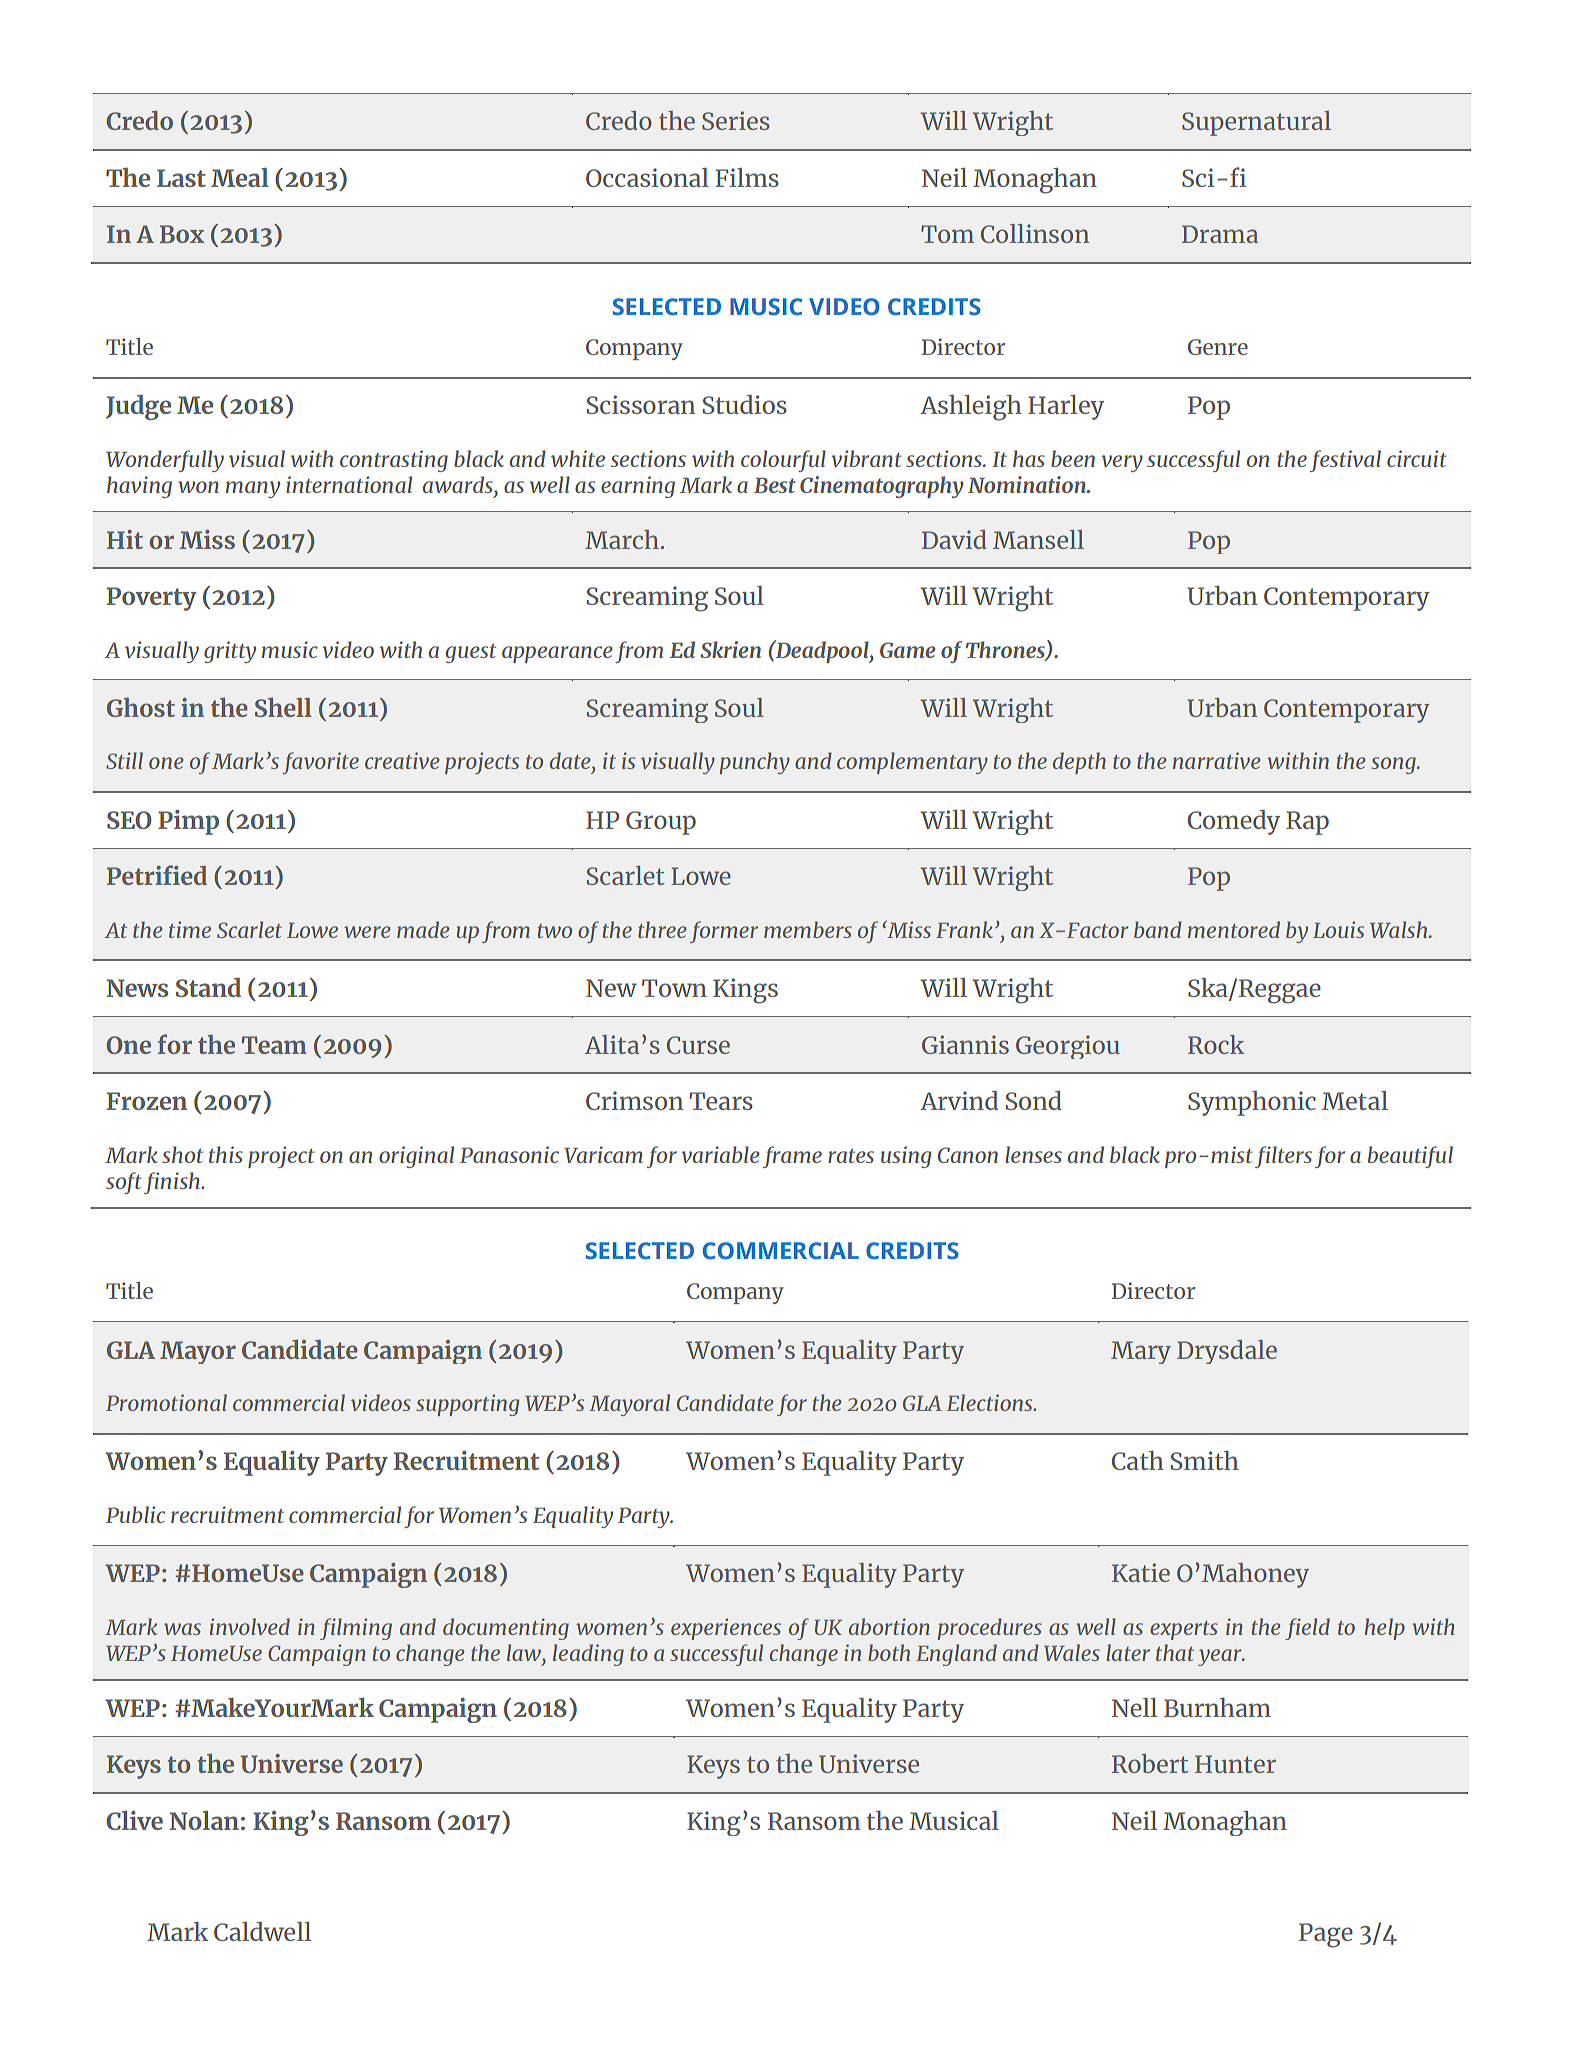  I want to click on Films, so click(747, 177).
